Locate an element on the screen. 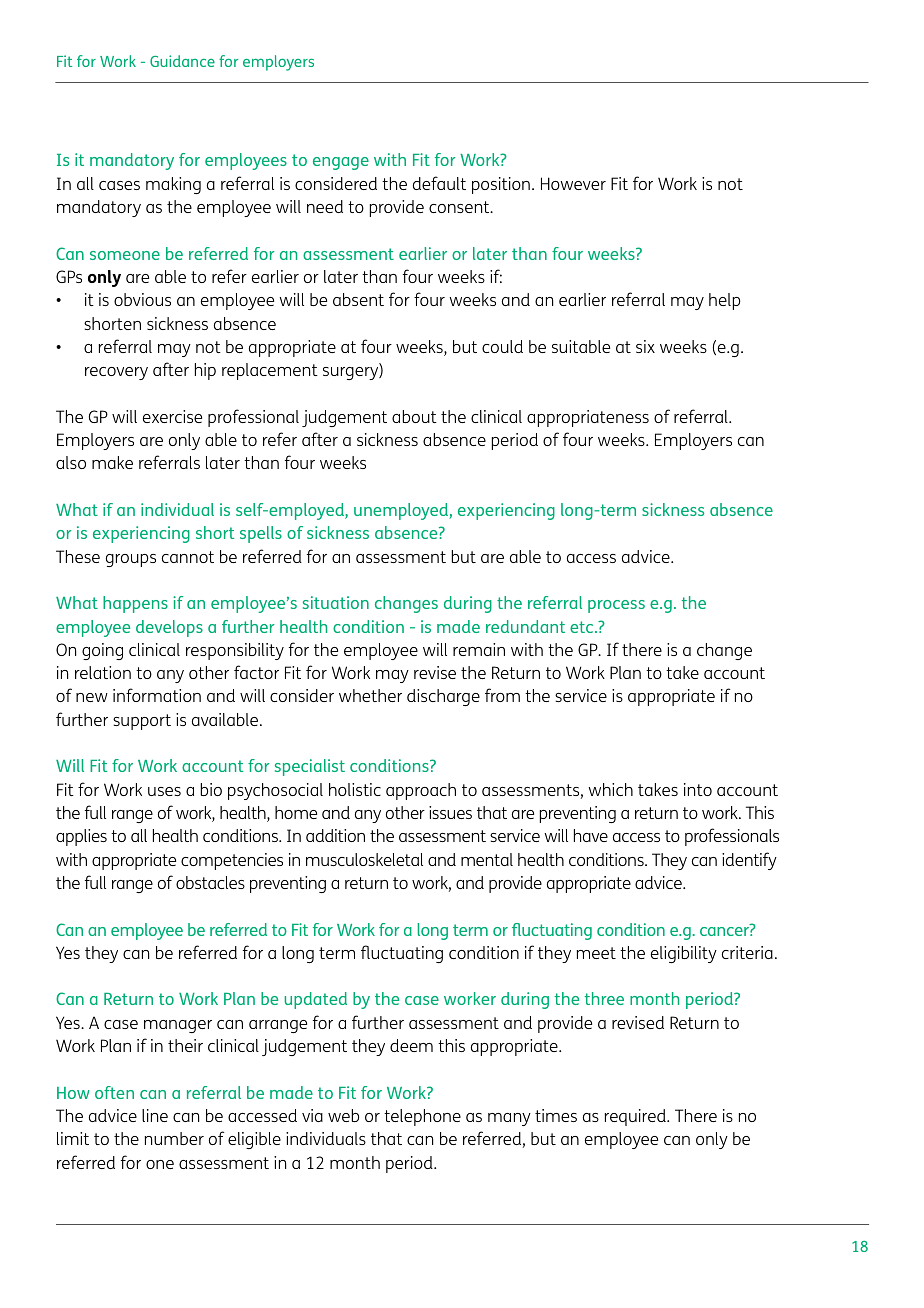 The height and width of the screenshot is (1308, 924). line is located at coordinates (155, 1115).
